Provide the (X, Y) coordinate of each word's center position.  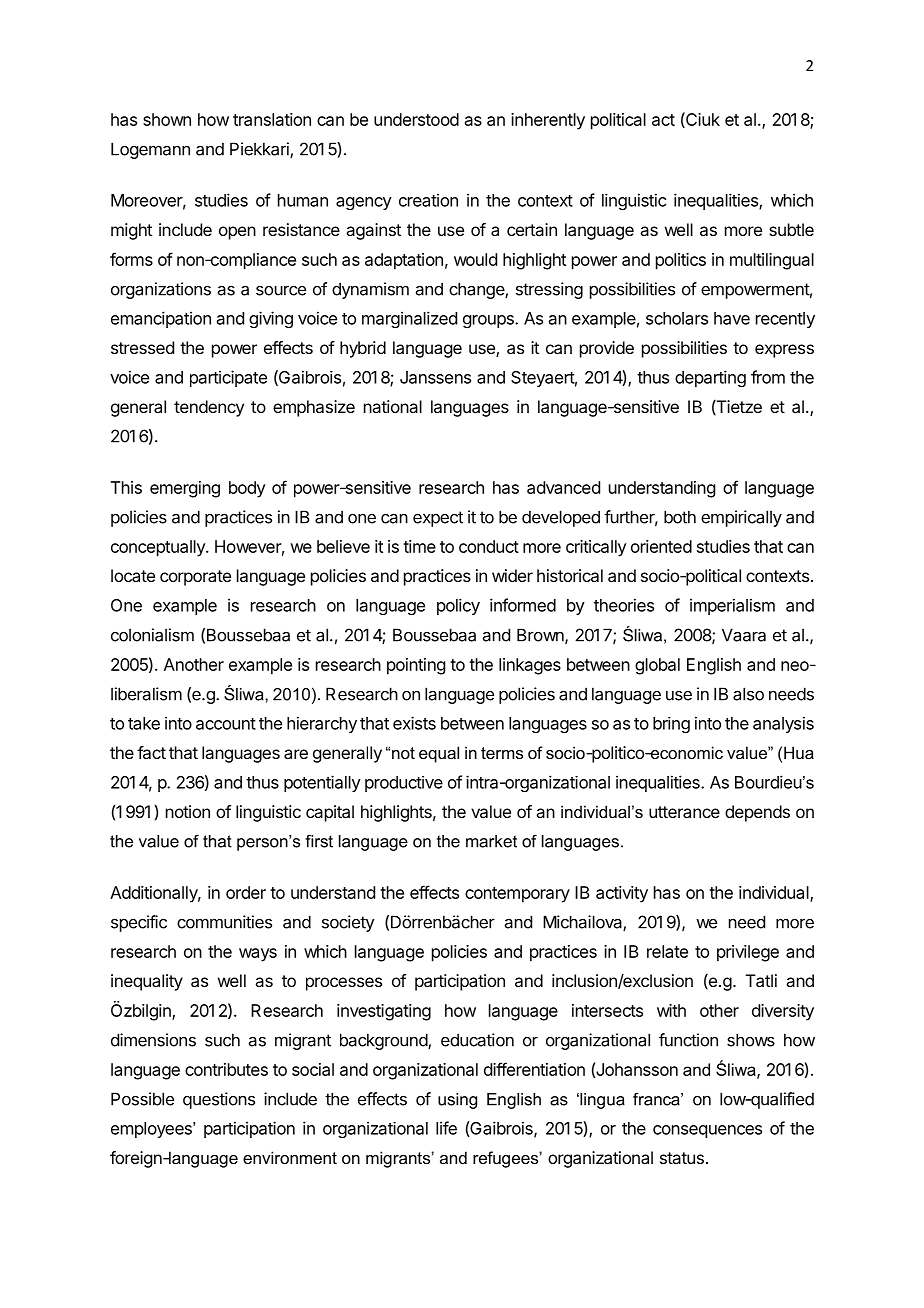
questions (219, 1100)
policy (458, 606)
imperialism (732, 606)
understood (416, 119)
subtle (791, 229)
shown (167, 119)
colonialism (152, 635)
